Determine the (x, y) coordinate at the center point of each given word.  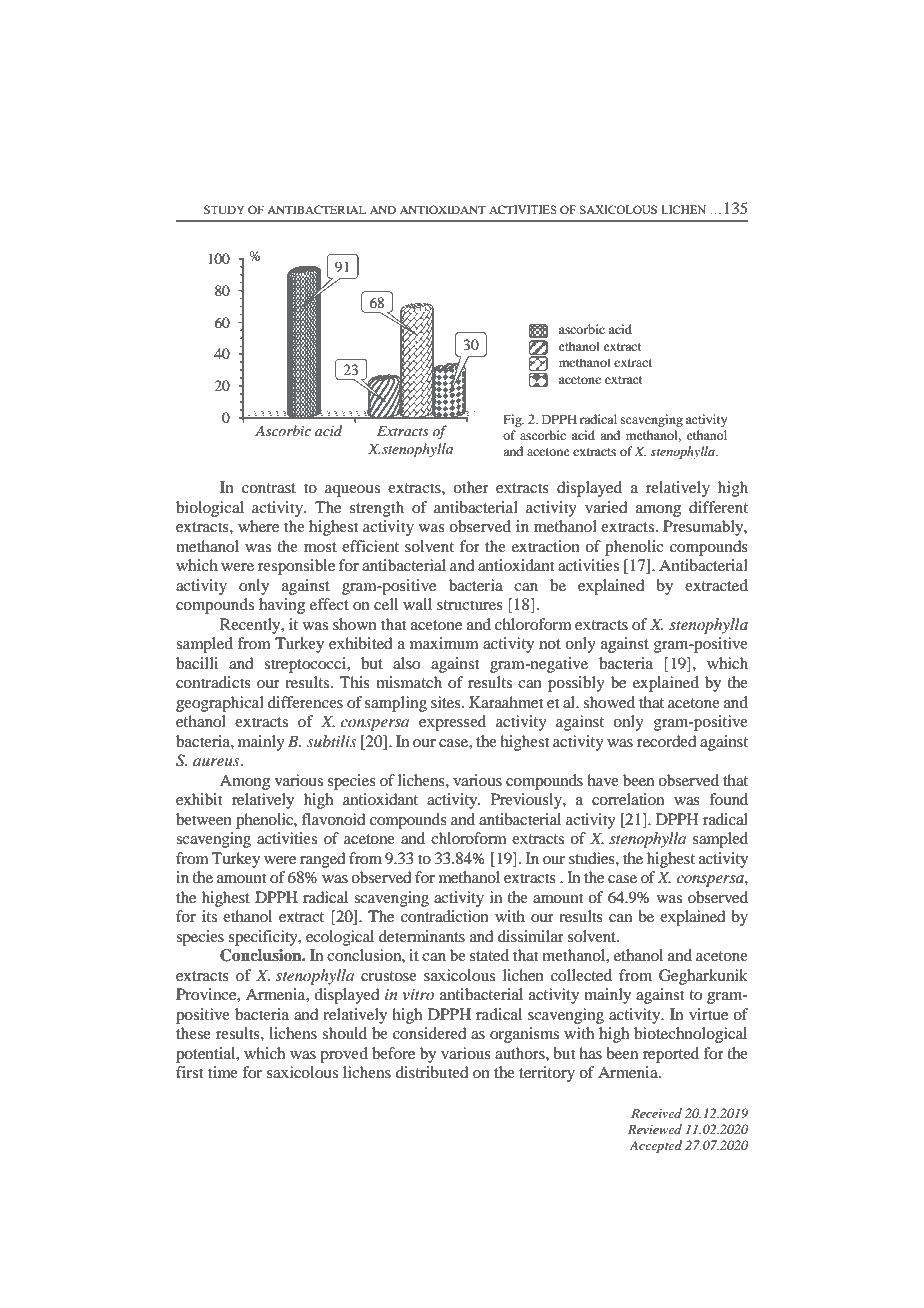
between (204, 819)
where (258, 526)
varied (606, 507)
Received (656, 1113)
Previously (527, 801)
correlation (628, 799)
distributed (432, 1072)
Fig (514, 420)
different (718, 507)
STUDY (224, 209)
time (223, 1072)
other (471, 487)
